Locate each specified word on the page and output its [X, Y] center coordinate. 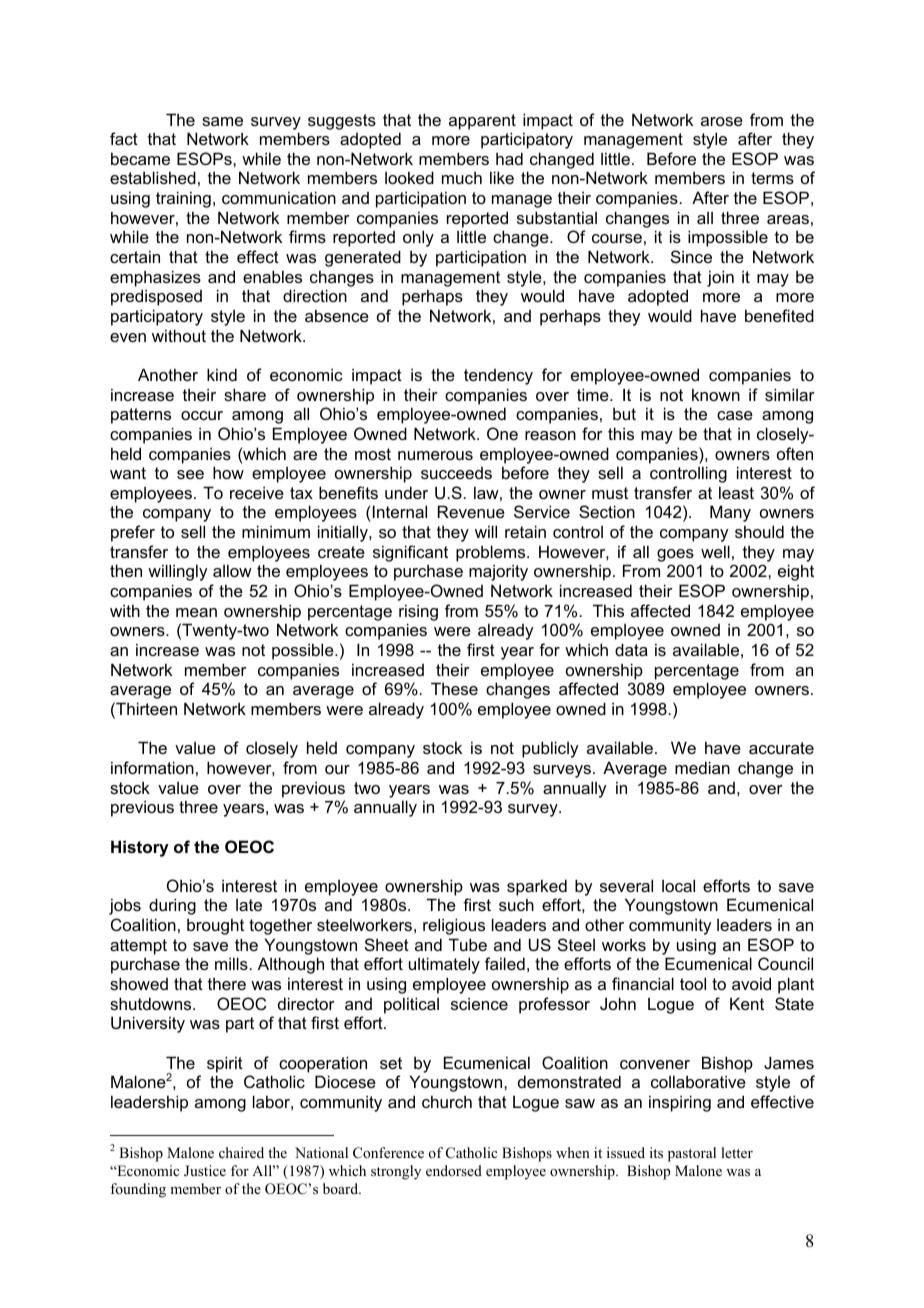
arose [722, 121]
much [462, 177]
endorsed [454, 1170]
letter [737, 1152]
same [222, 121]
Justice [205, 1171]
